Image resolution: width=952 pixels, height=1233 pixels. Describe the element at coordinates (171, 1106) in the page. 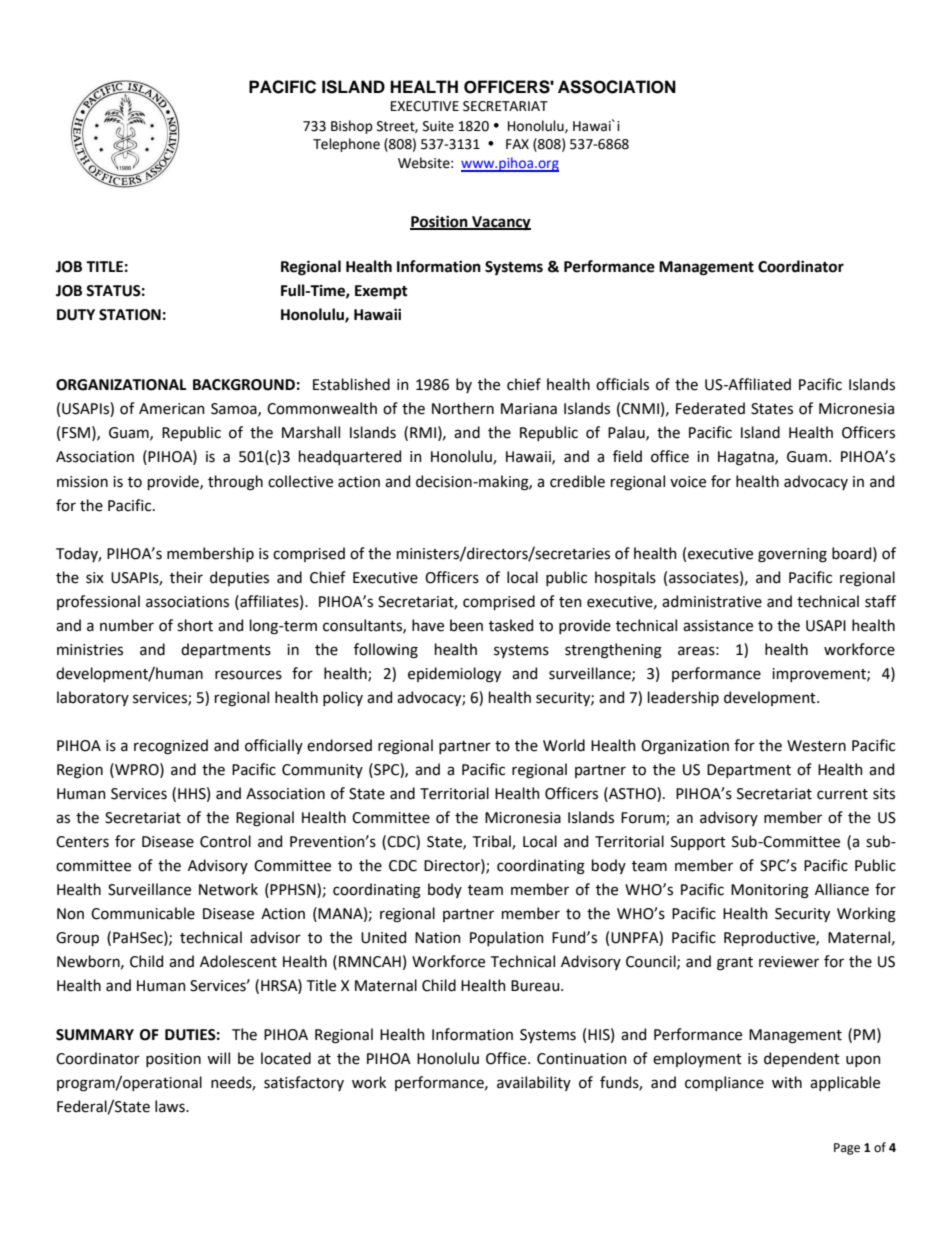

I see `laws` at that location.
